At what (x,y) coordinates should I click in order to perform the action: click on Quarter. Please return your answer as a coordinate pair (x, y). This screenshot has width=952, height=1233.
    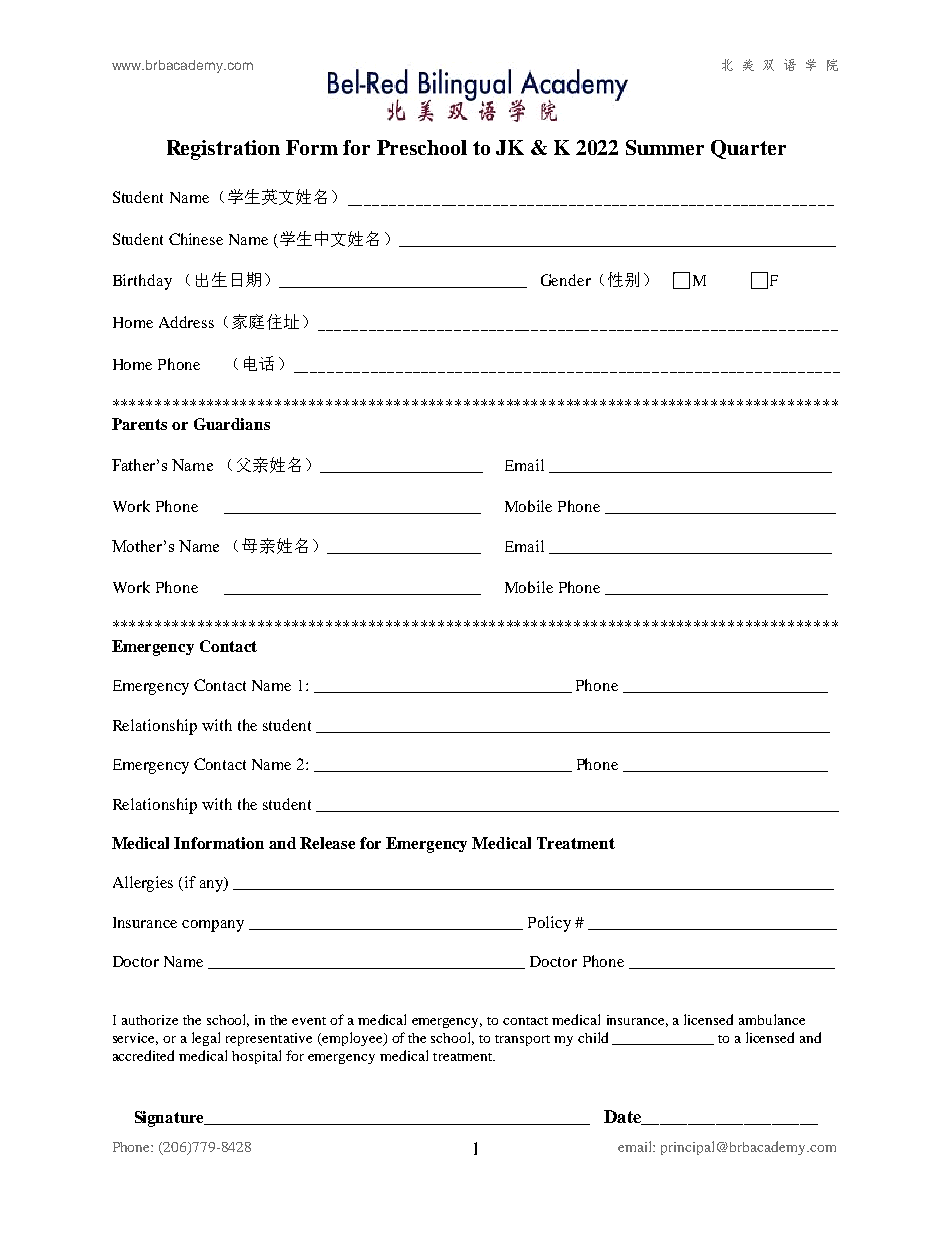
    Looking at the image, I should click on (748, 149).
